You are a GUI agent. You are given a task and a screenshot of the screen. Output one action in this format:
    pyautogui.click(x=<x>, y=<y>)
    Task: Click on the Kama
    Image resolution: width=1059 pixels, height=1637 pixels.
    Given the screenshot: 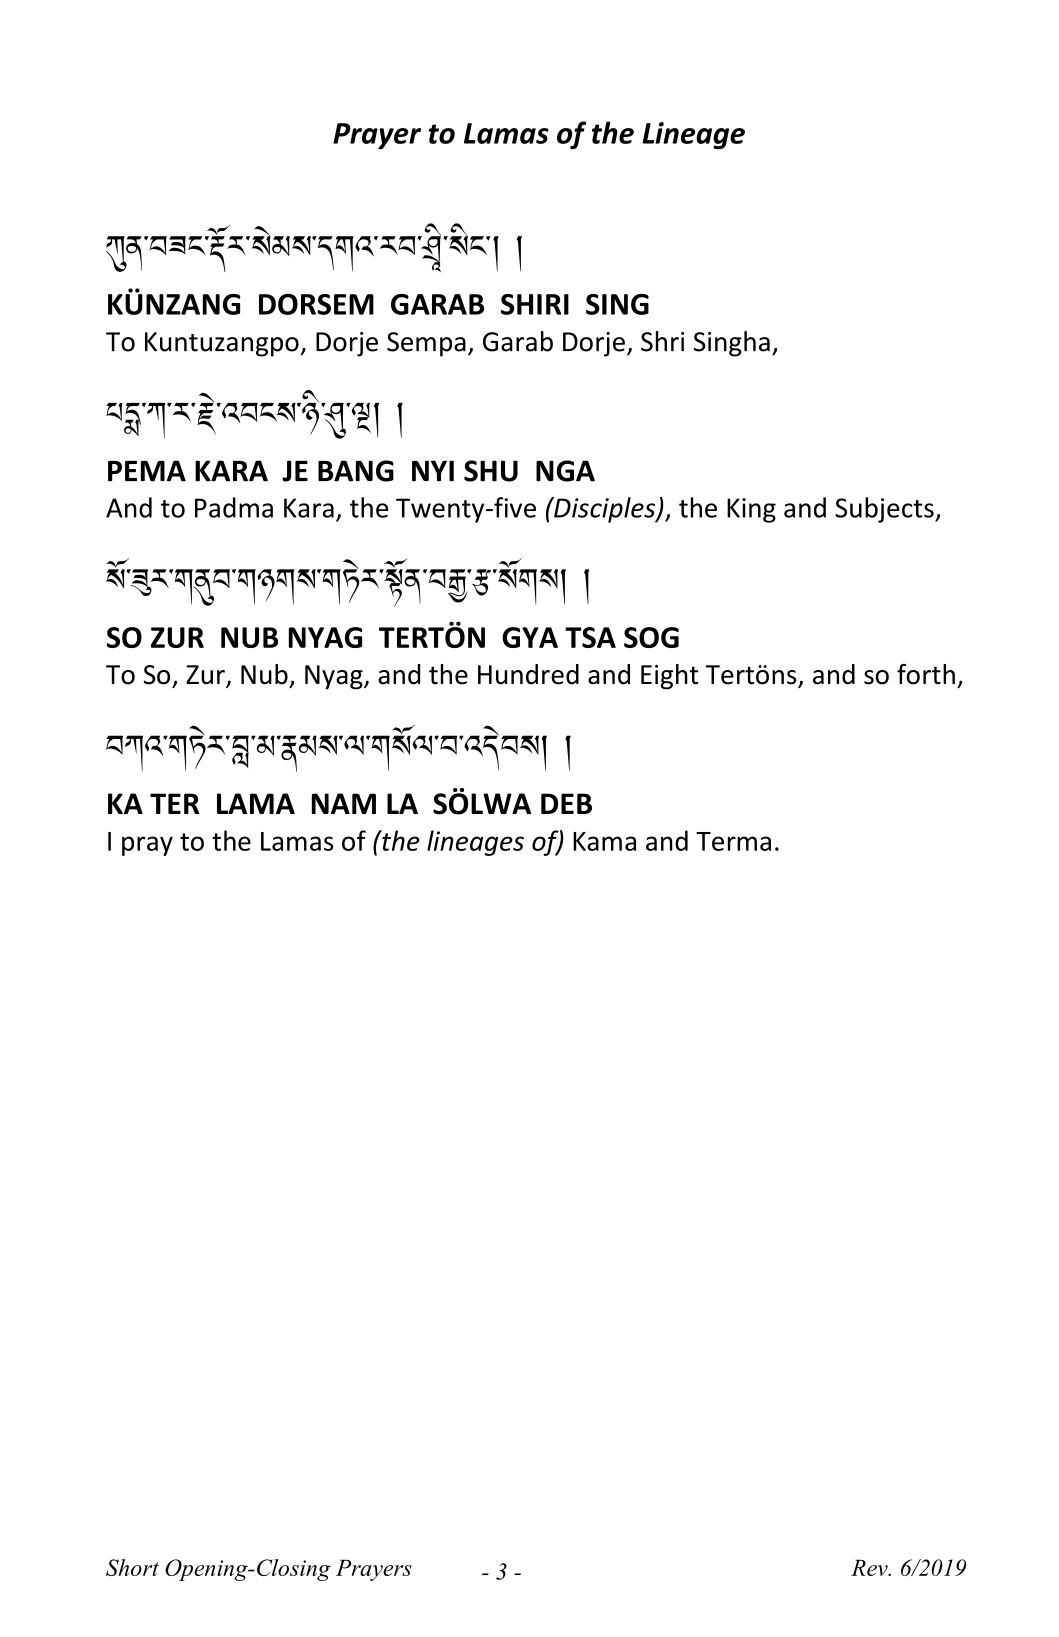 What is the action you would take?
    pyautogui.click(x=604, y=841)
